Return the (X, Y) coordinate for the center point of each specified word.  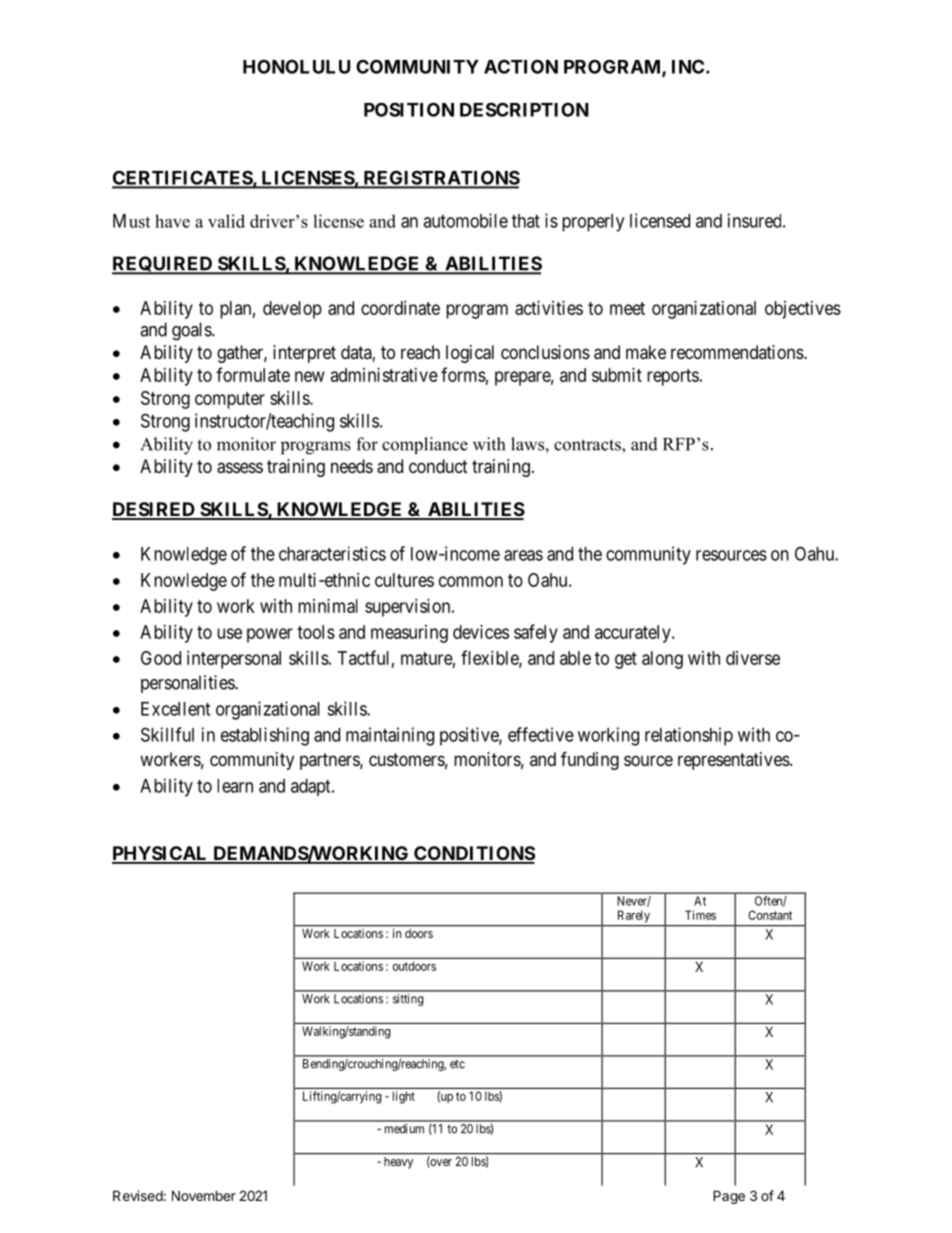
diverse (753, 658)
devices (481, 632)
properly (593, 223)
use (229, 633)
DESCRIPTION (524, 109)
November (204, 1195)
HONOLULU (296, 66)
